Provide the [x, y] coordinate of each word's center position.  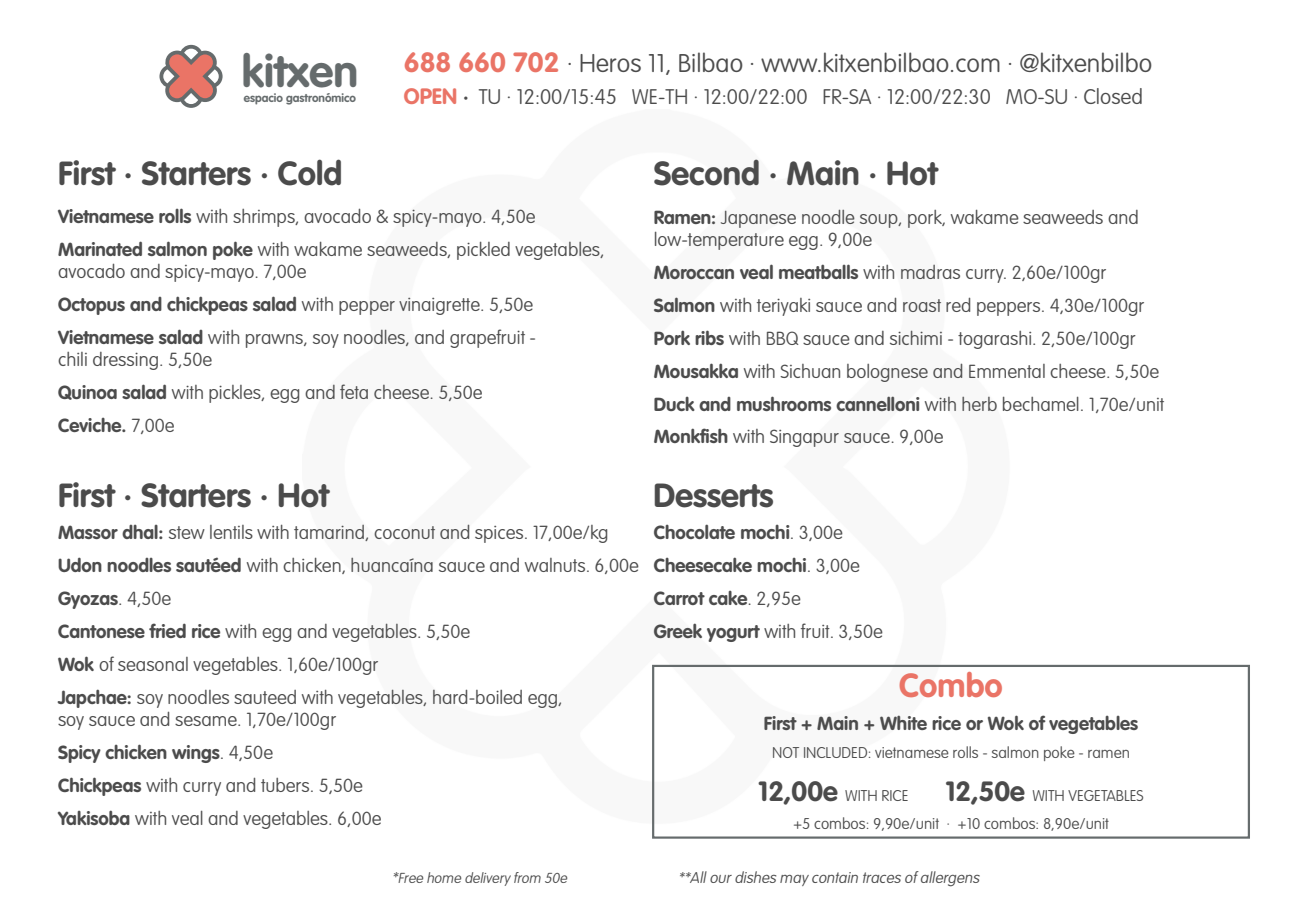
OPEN [430, 96]
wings [197, 754]
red [958, 305]
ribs [709, 337]
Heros [610, 63]
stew [187, 532]
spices [500, 534]
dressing [125, 361]
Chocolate [694, 531]
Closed [1113, 96]
